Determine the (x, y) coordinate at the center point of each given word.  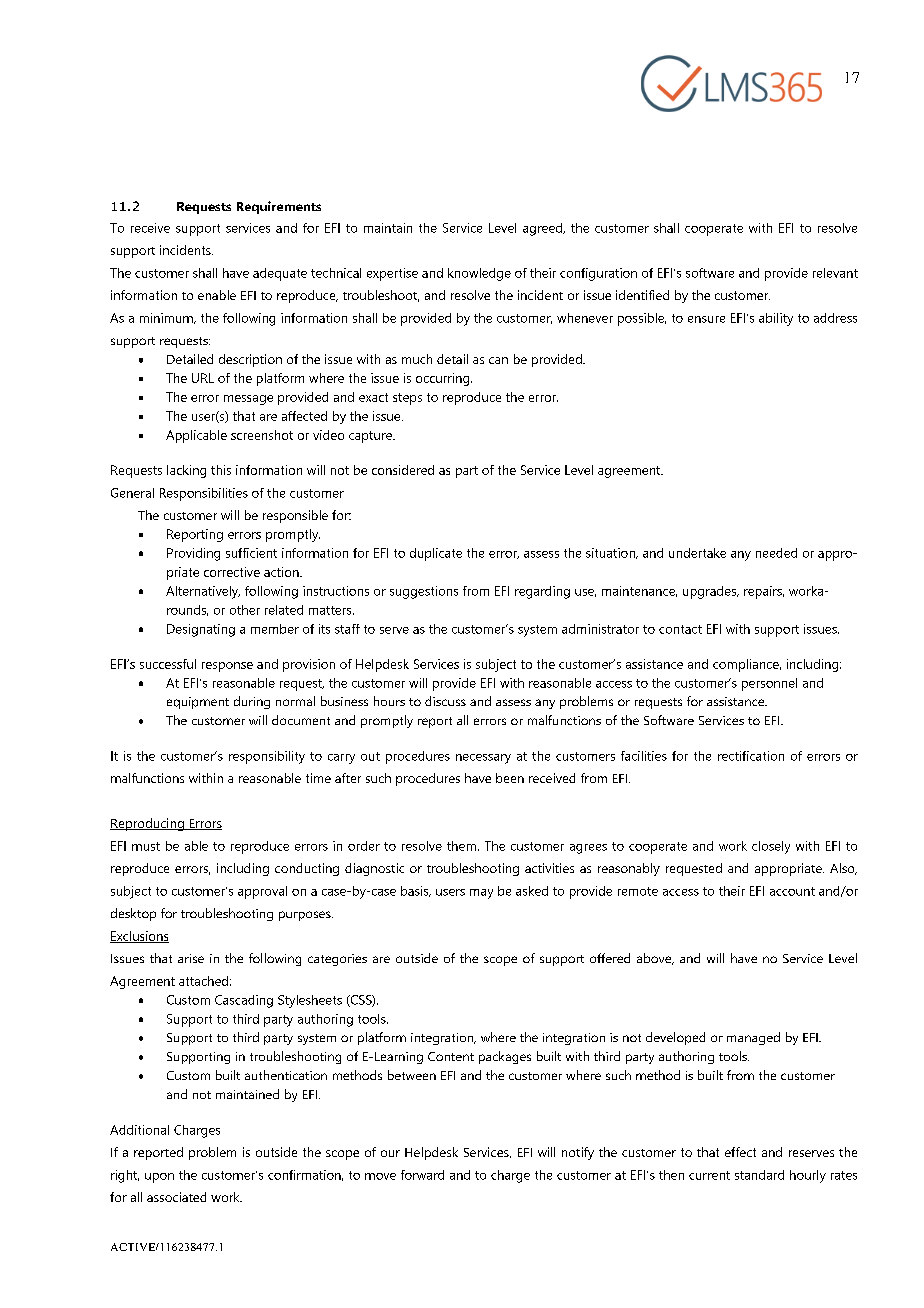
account (792, 891)
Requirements (279, 207)
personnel (769, 684)
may (481, 894)
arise (191, 958)
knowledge (479, 274)
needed (776, 553)
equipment (198, 703)
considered (403, 470)
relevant (835, 273)
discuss (445, 701)
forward (422, 1175)
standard (759, 1175)
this (221, 470)
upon (159, 1178)
